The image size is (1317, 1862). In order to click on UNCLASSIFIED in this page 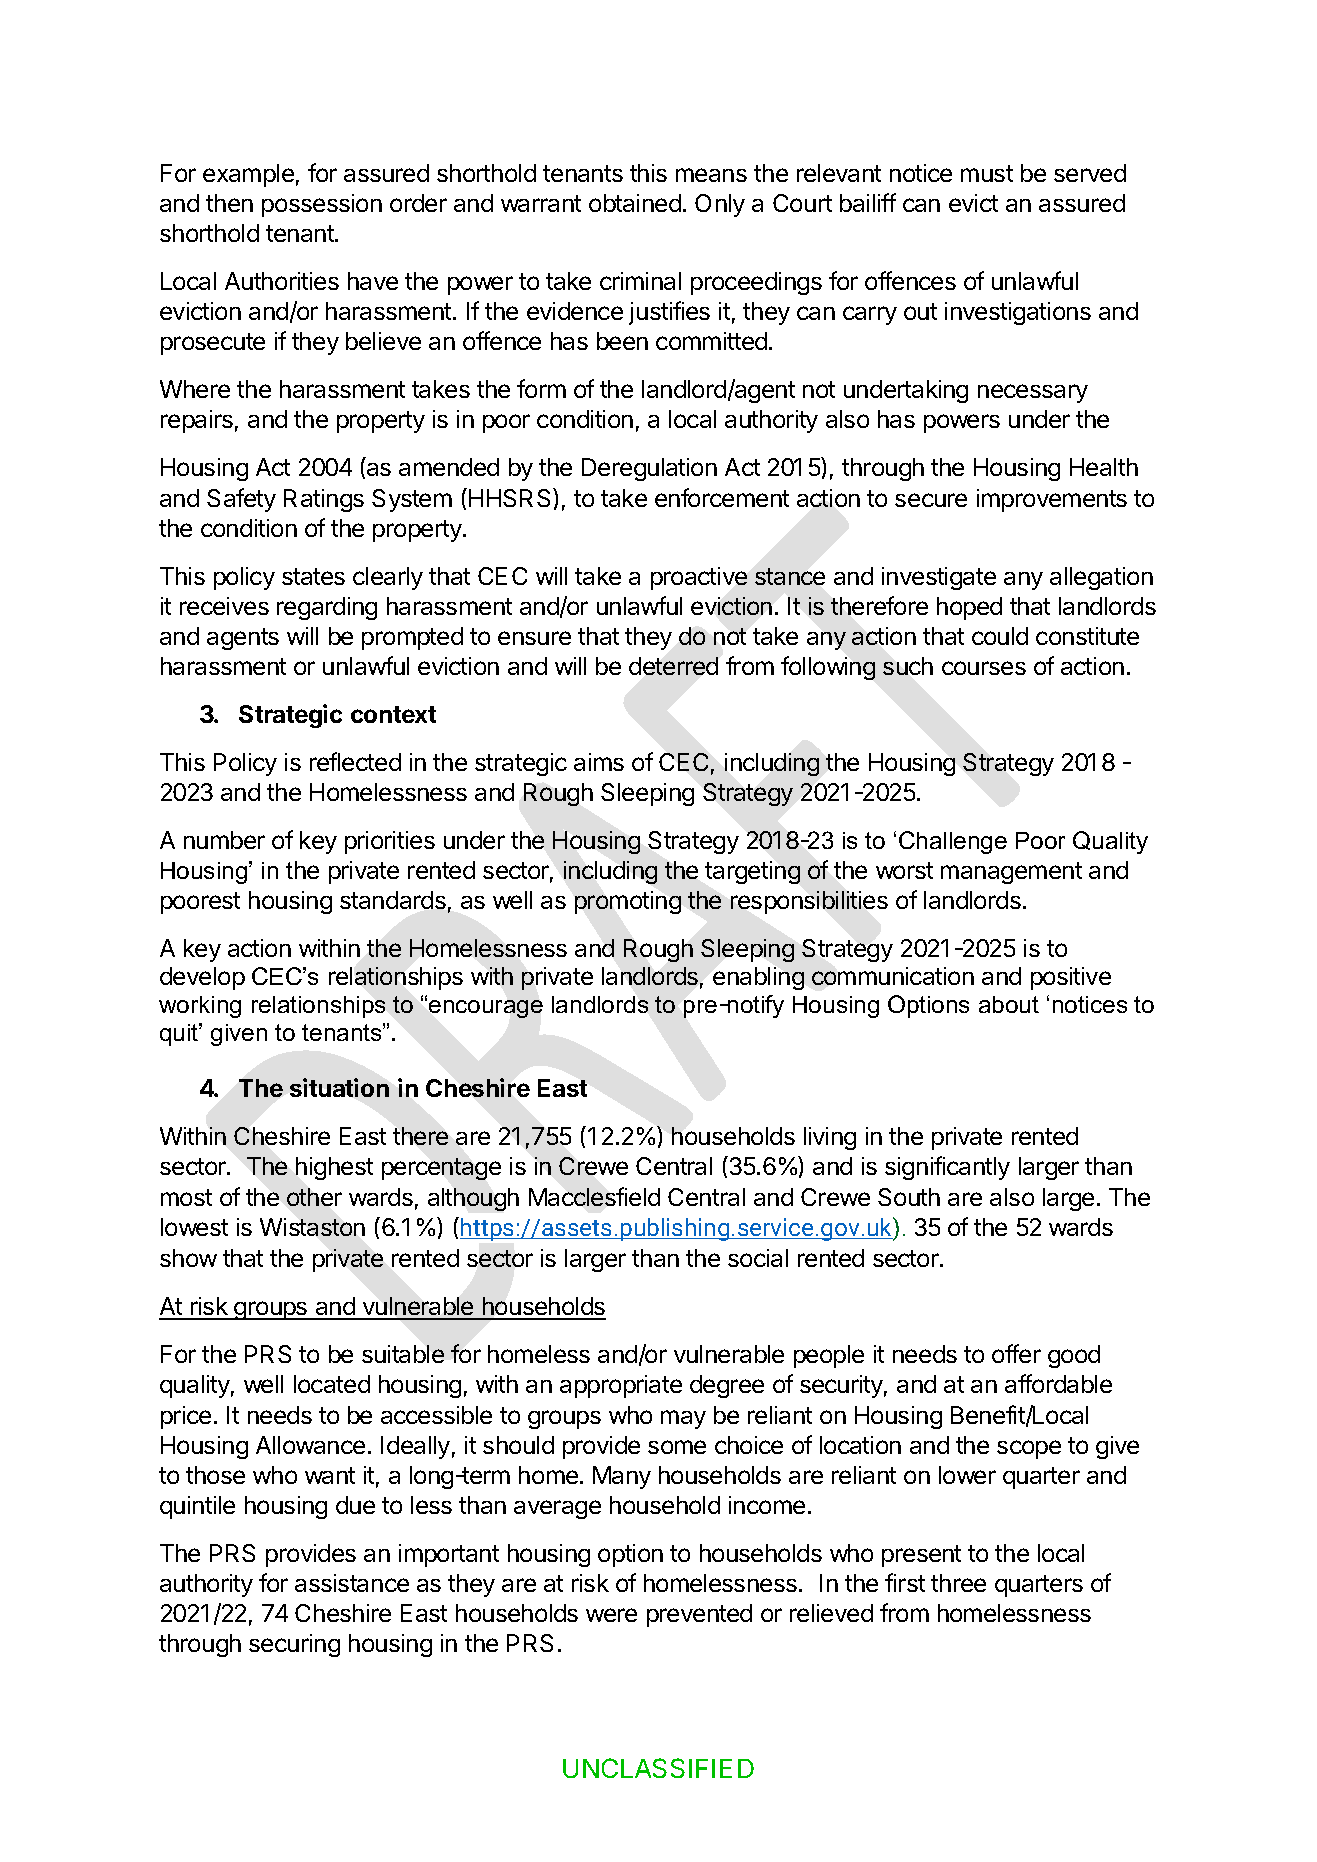, I will do `click(658, 1768)`.
